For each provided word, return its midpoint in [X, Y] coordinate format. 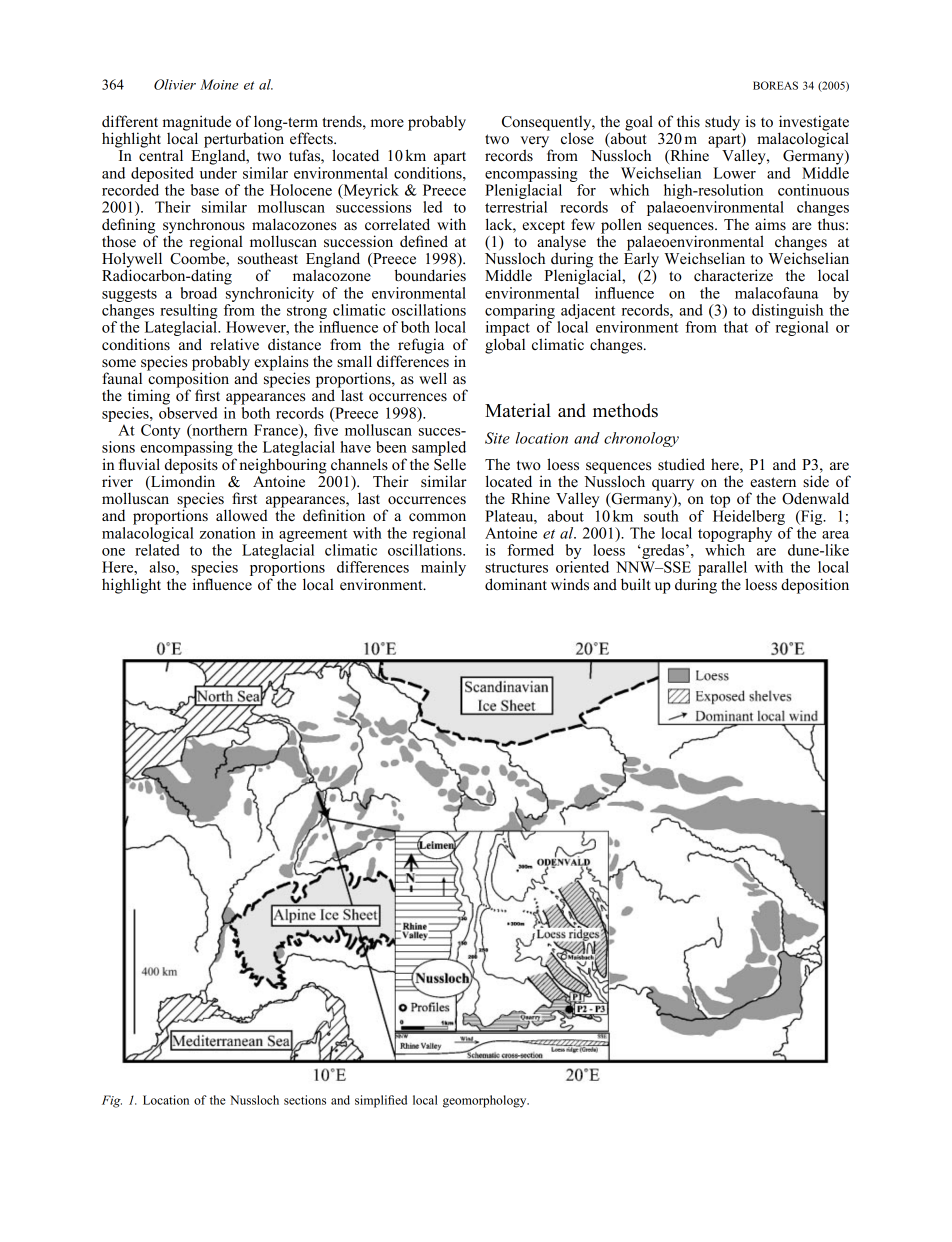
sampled [439, 450]
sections [305, 1100]
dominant [516, 584]
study [722, 123]
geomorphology [486, 1101]
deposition [815, 586]
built [635, 584]
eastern [773, 482]
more [387, 123]
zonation [228, 533]
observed [188, 411]
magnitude [197, 124]
